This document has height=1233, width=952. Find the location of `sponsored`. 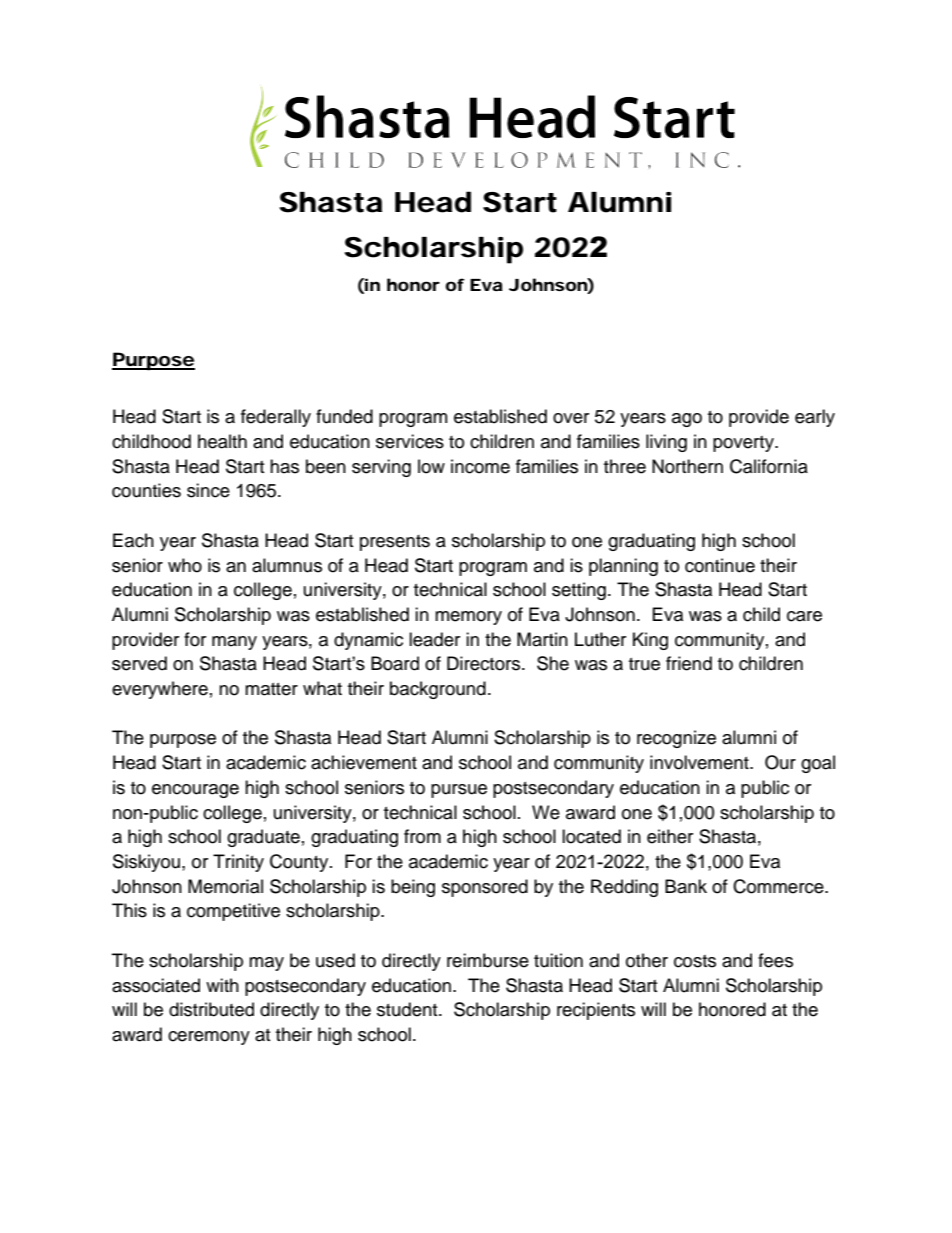

sponsored is located at coordinates (485, 888).
